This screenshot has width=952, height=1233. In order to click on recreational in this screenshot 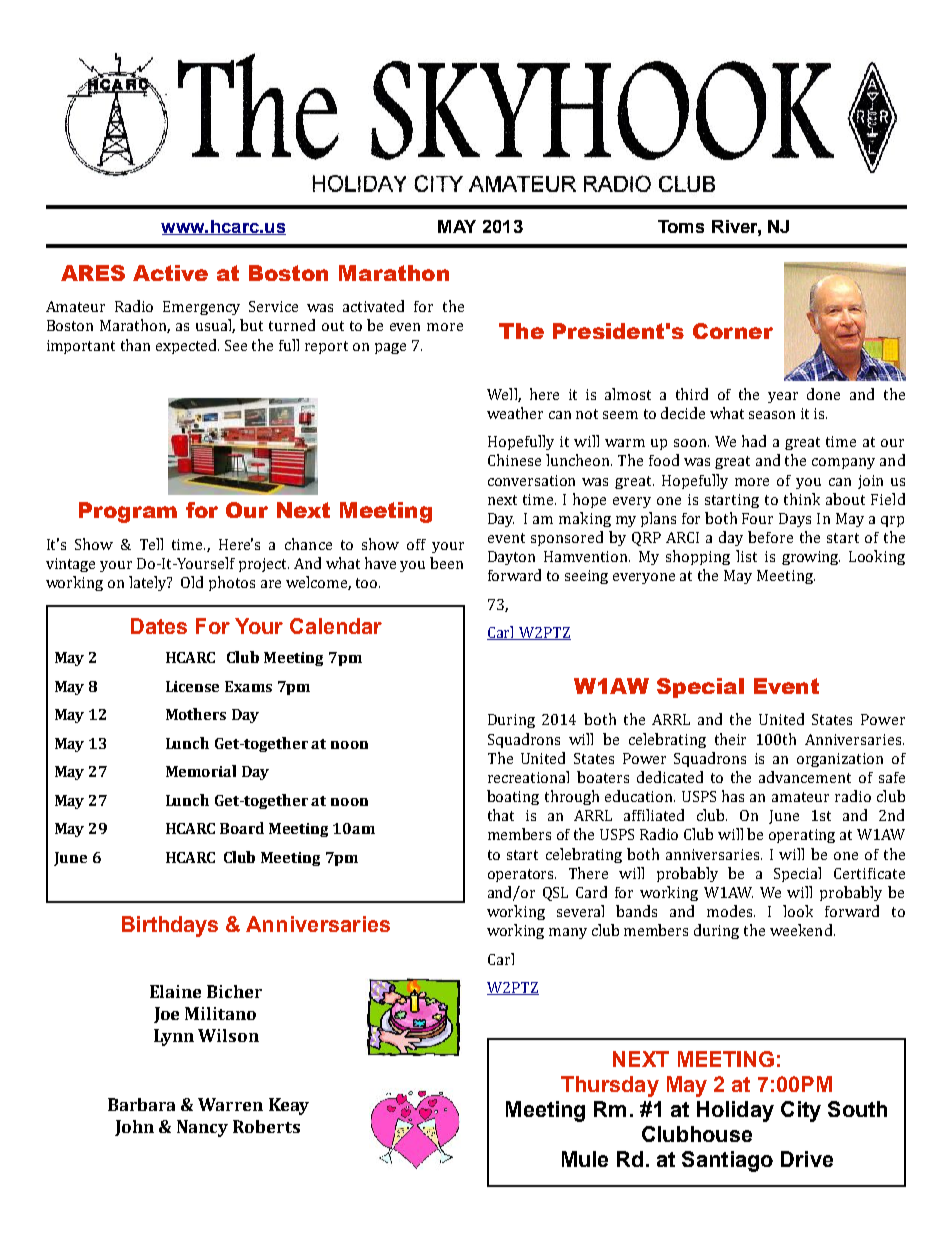, I will do `click(528, 777)`.
